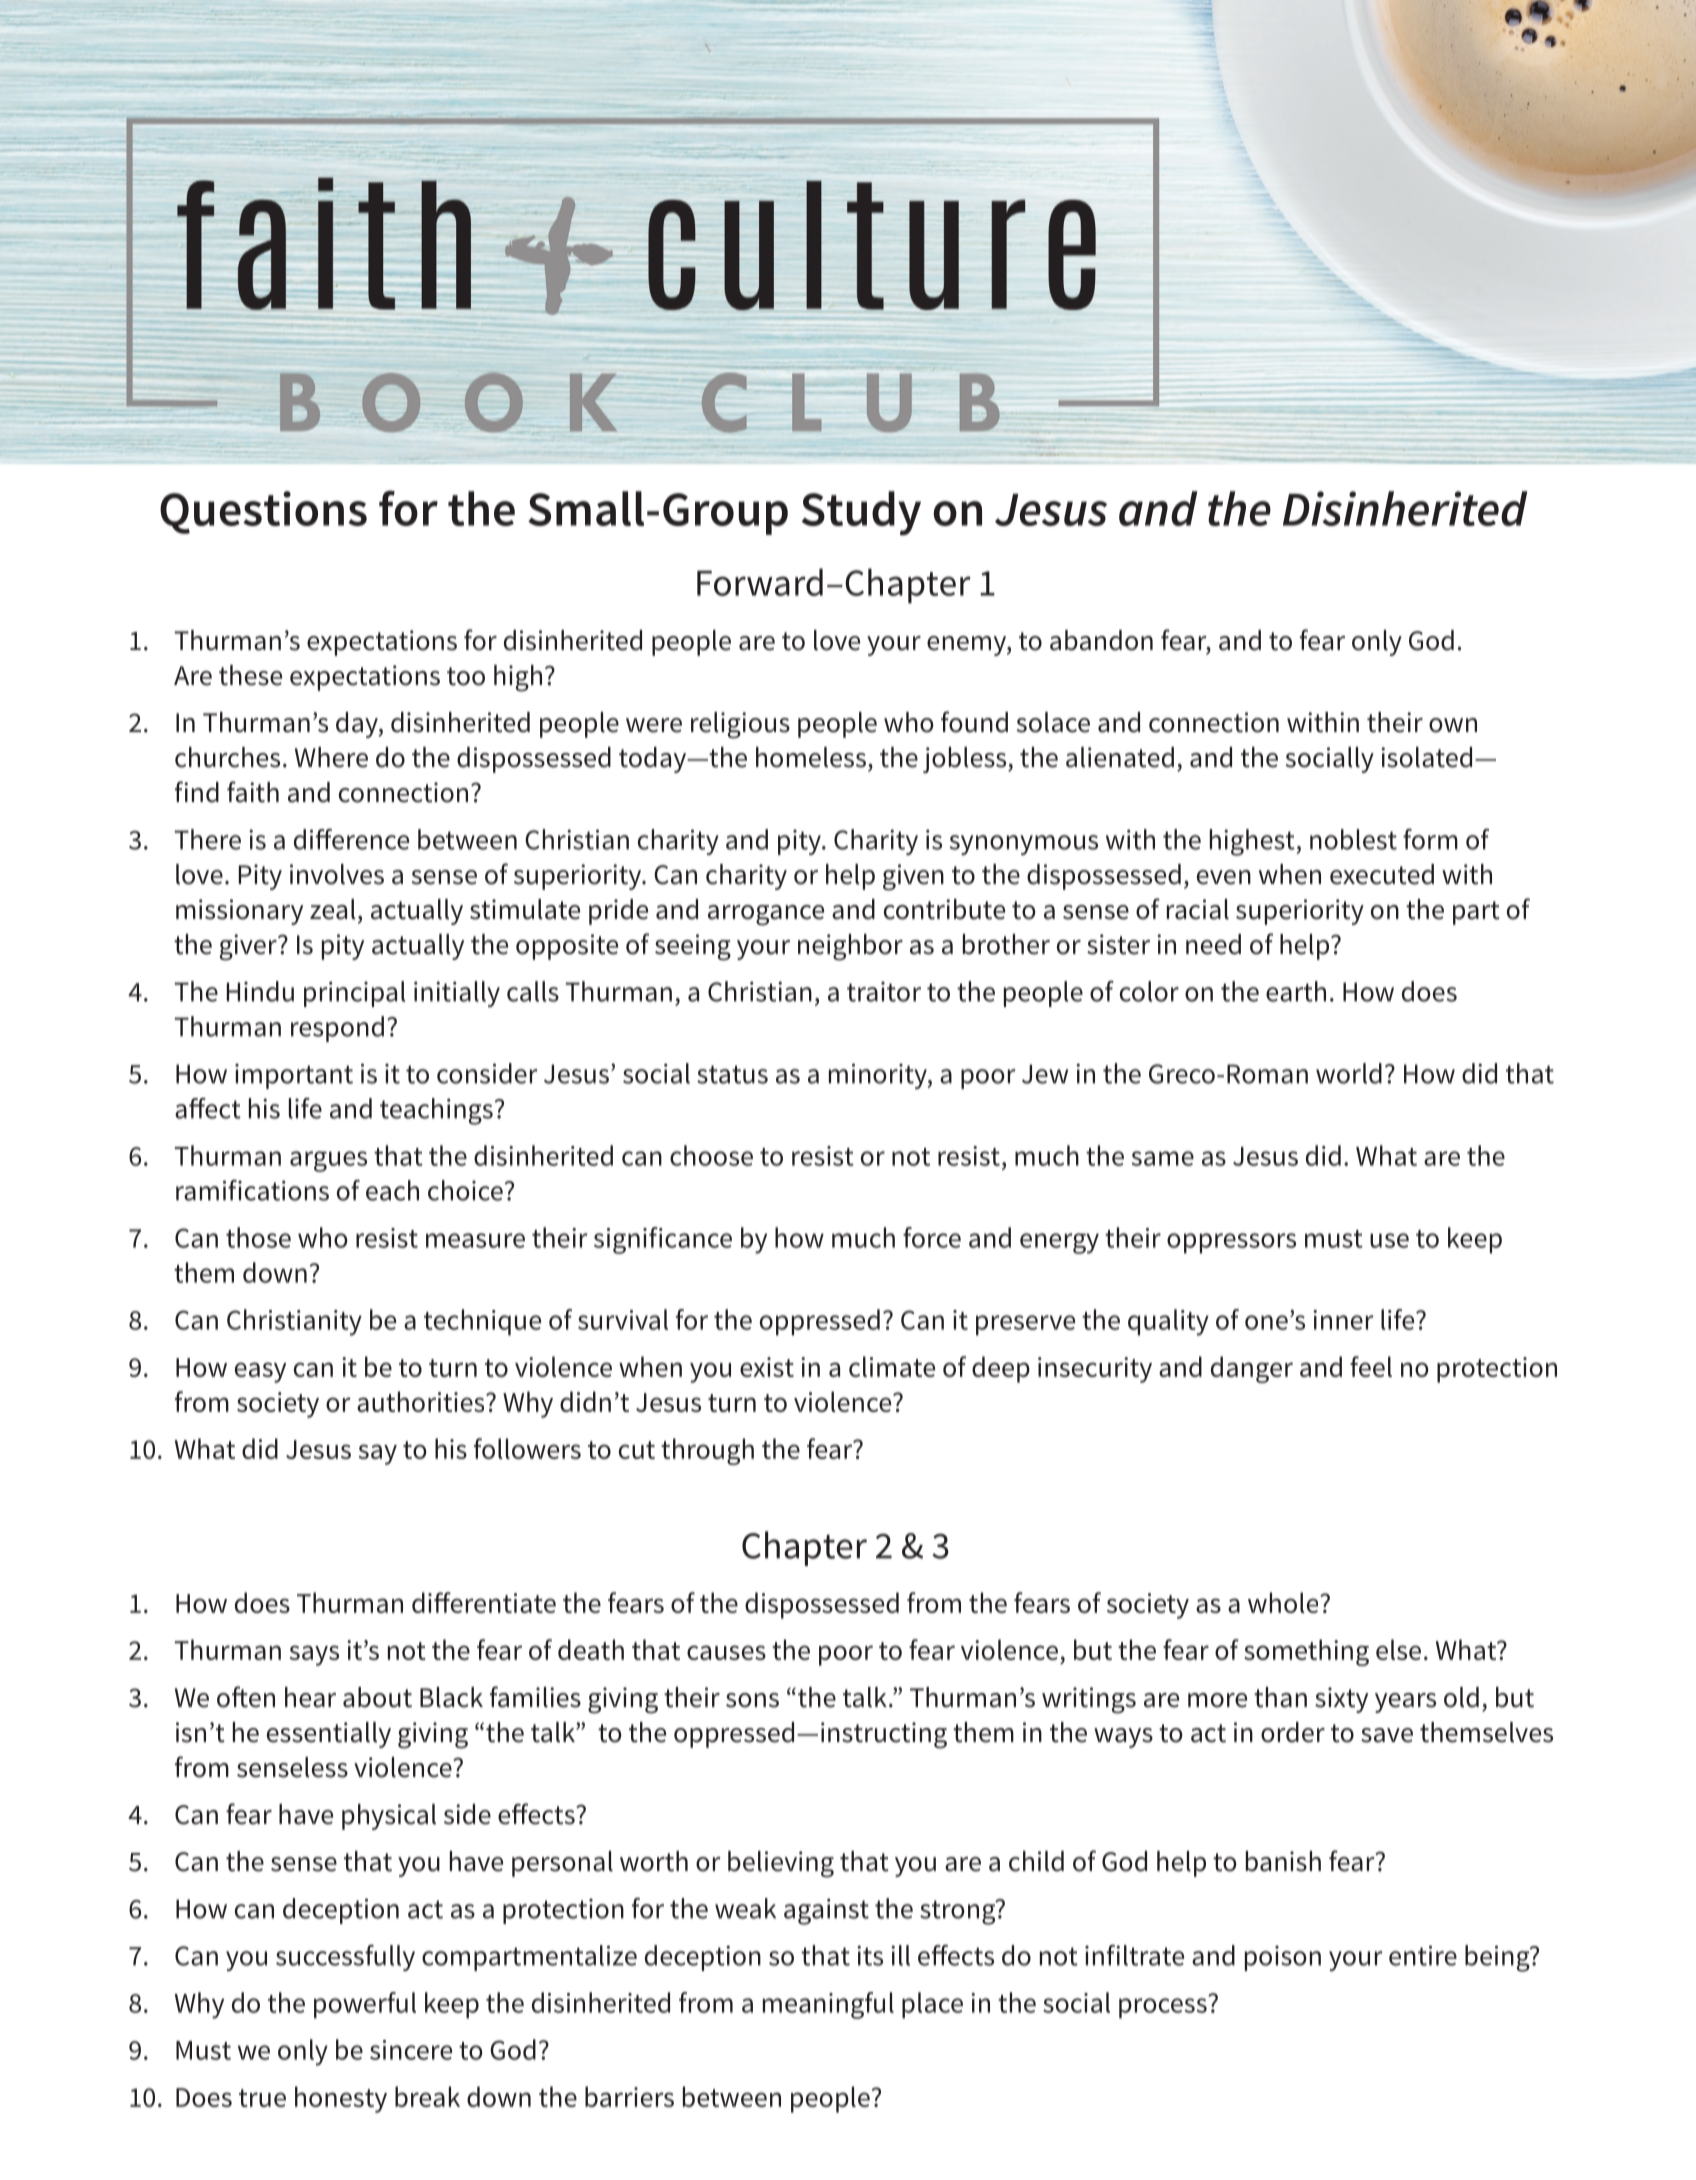  I want to click on Study, so click(861, 513).
